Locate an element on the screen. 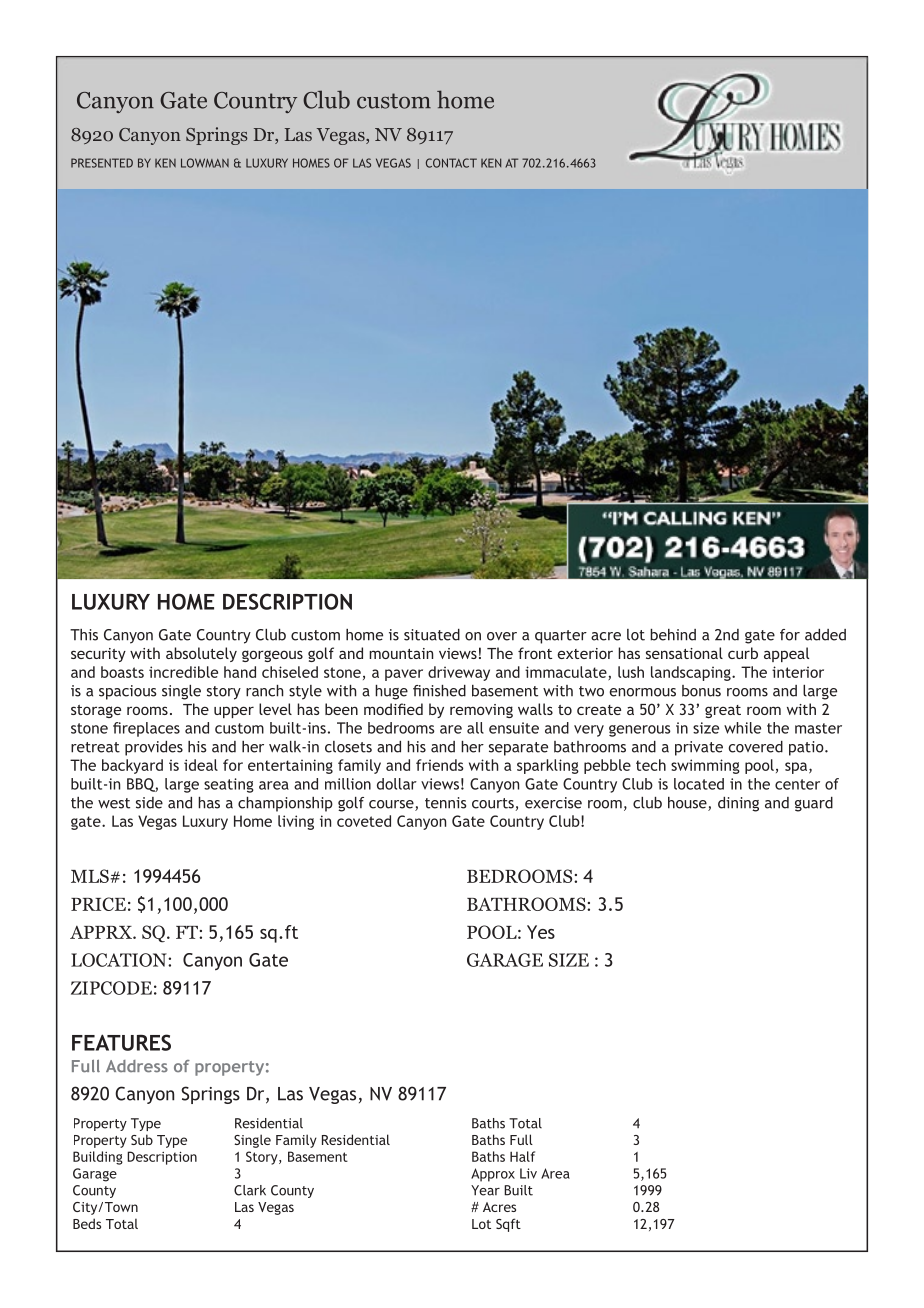 Image resolution: width=924 pixels, height=1308 pixels. dining is located at coordinates (738, 804).
